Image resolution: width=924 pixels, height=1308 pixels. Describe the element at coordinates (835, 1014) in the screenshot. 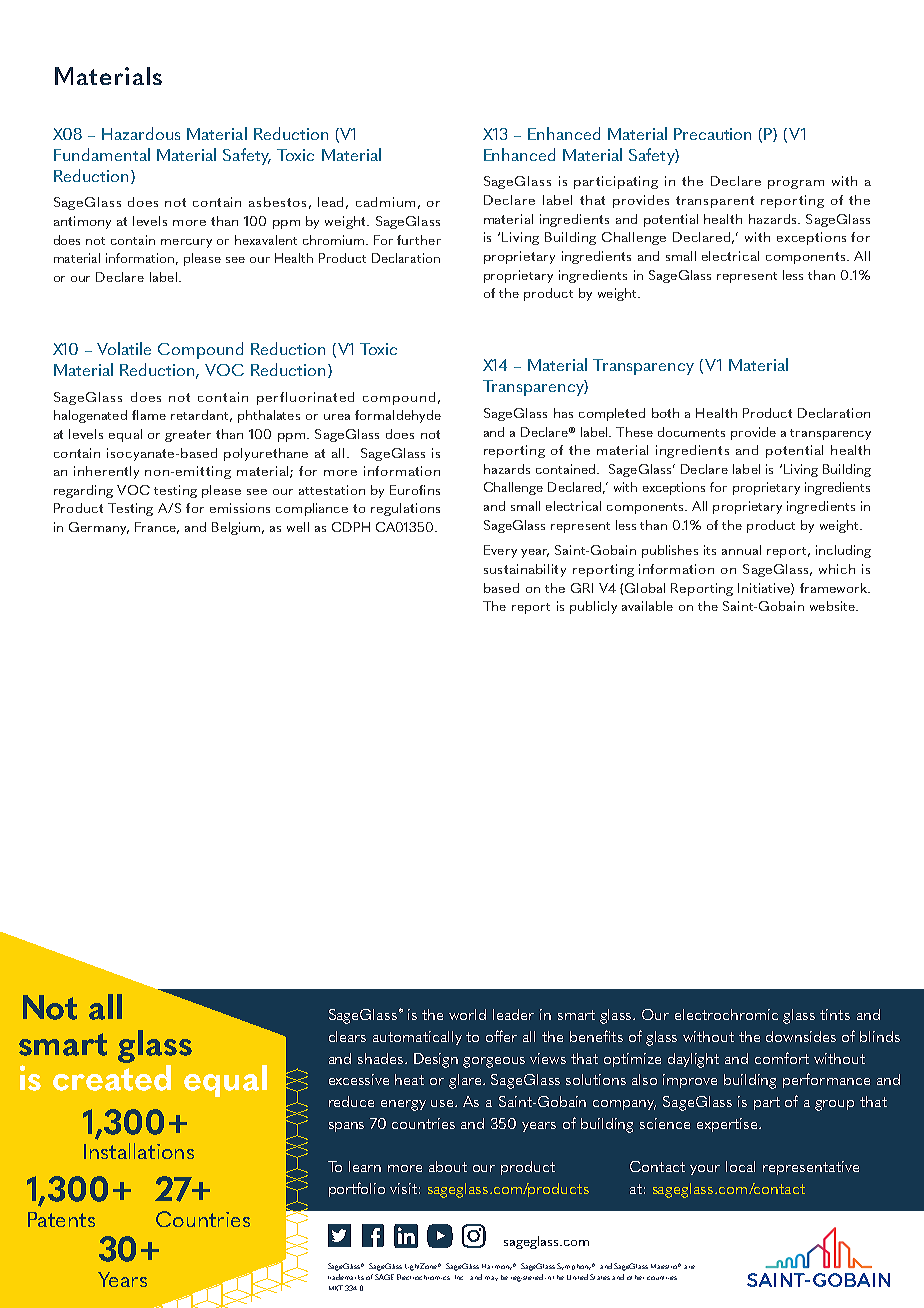

I see `tints` at that location.
